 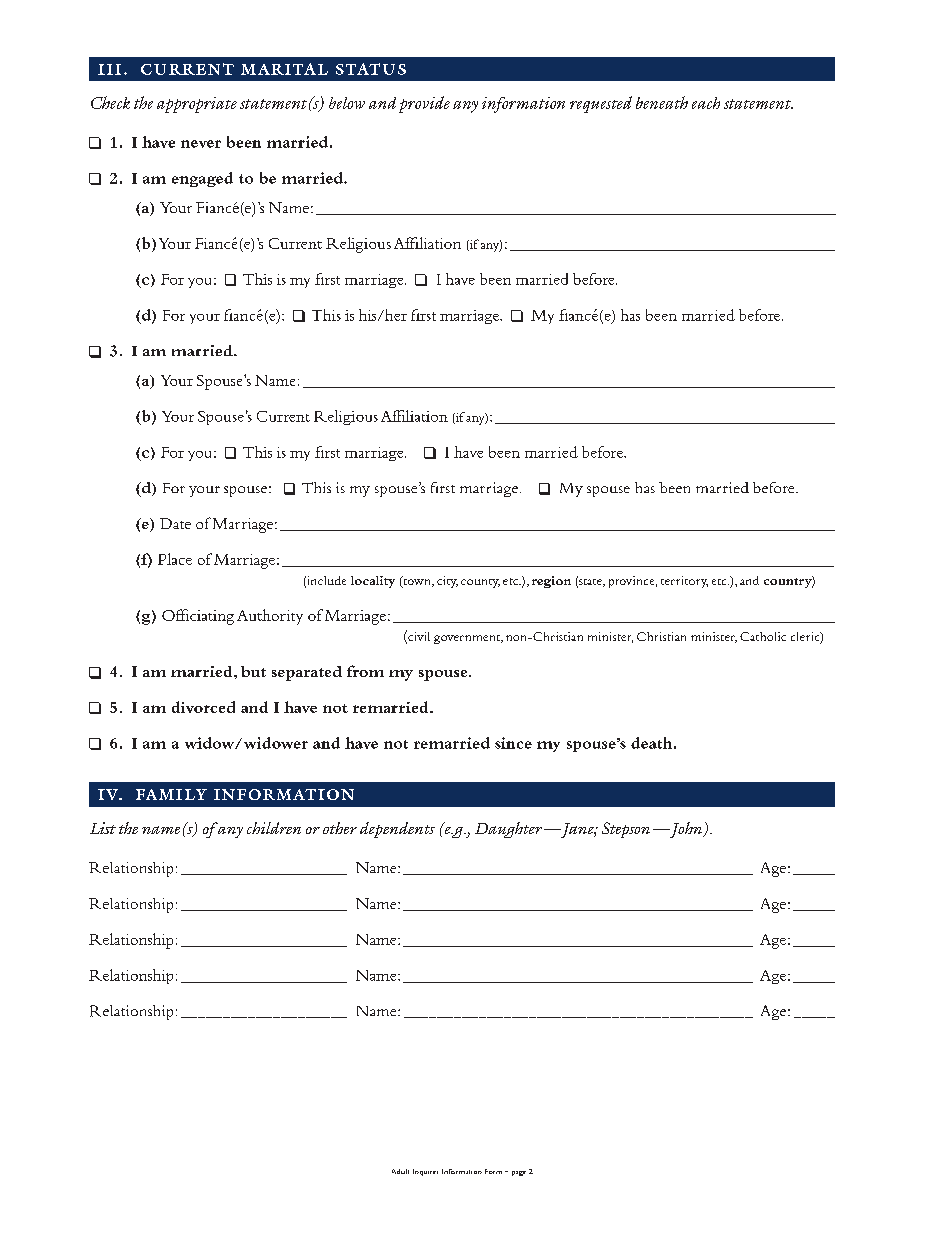 I want to click on beneath, so click(x=662, y=102).
